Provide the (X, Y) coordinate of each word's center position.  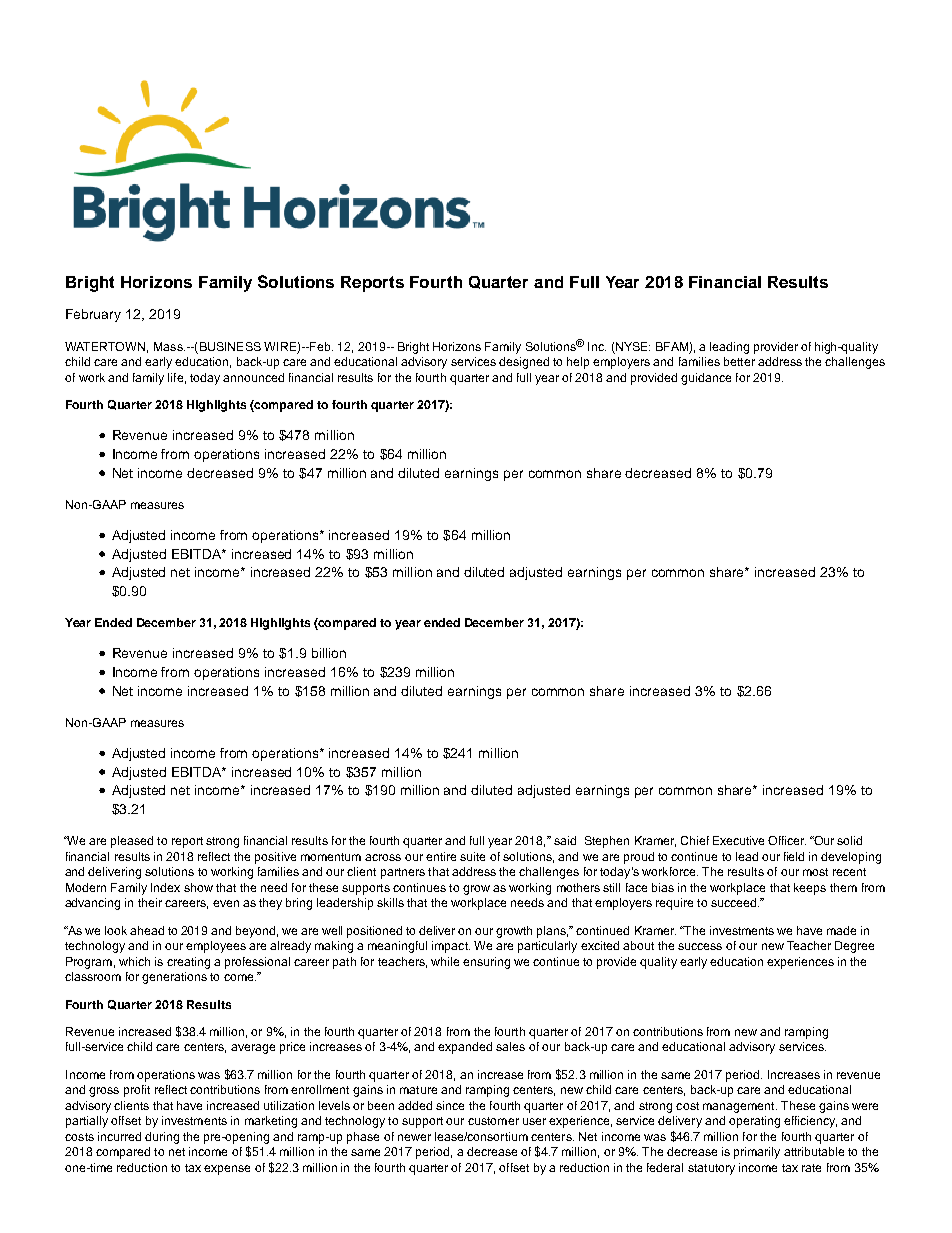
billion (329, 653)
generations (174, 978)
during (162, 1138)
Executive (738, 840)
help (578, 363)
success (700, 946)
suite (472, 856)
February (93, 315)
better (739, 361)
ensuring (486, 963)
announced (253, 377)
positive (275, 858)
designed (524, 363)
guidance (706, 379)
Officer (787, 840)
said (565, 840)
